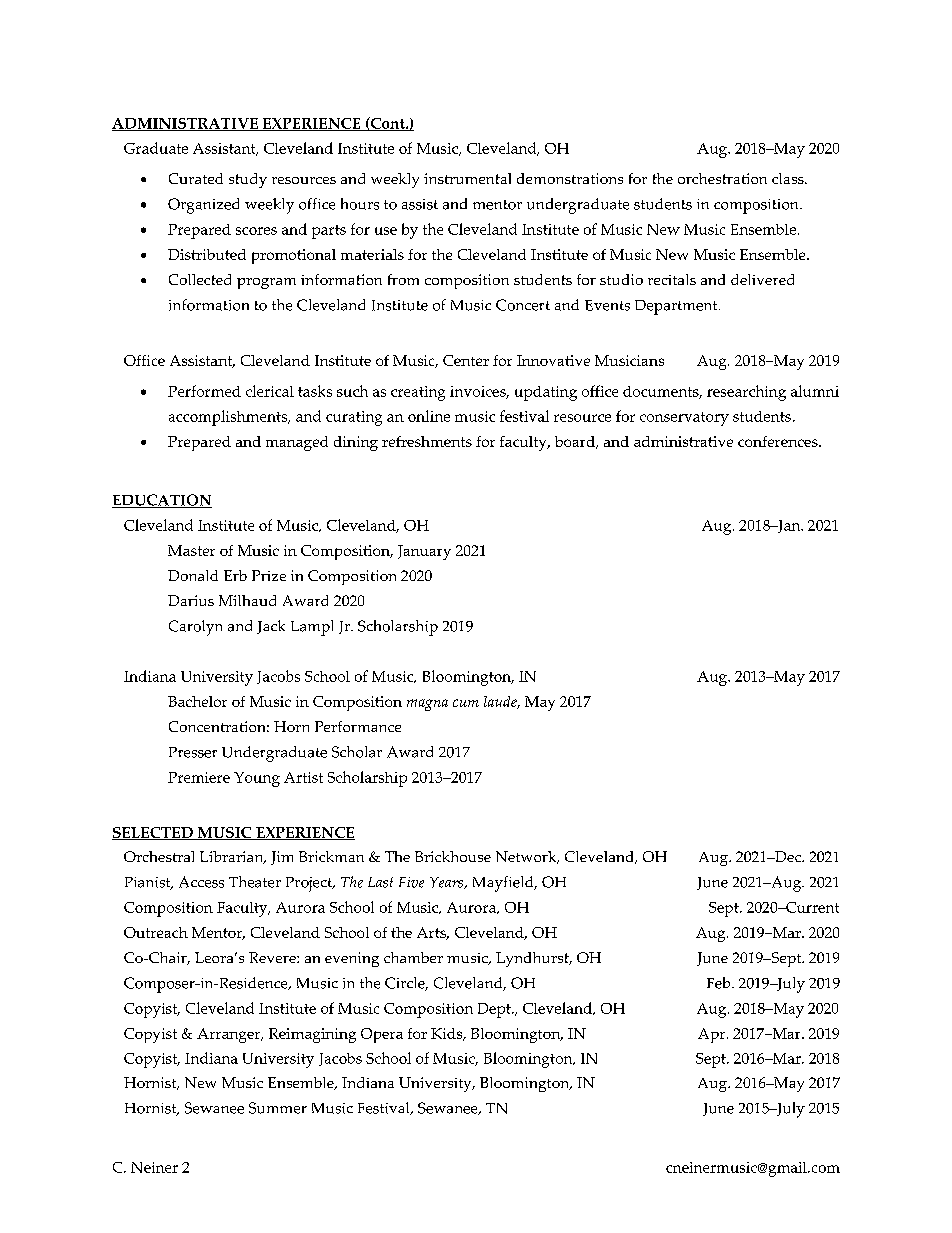  I want to click on magna, so click(427, 705).
